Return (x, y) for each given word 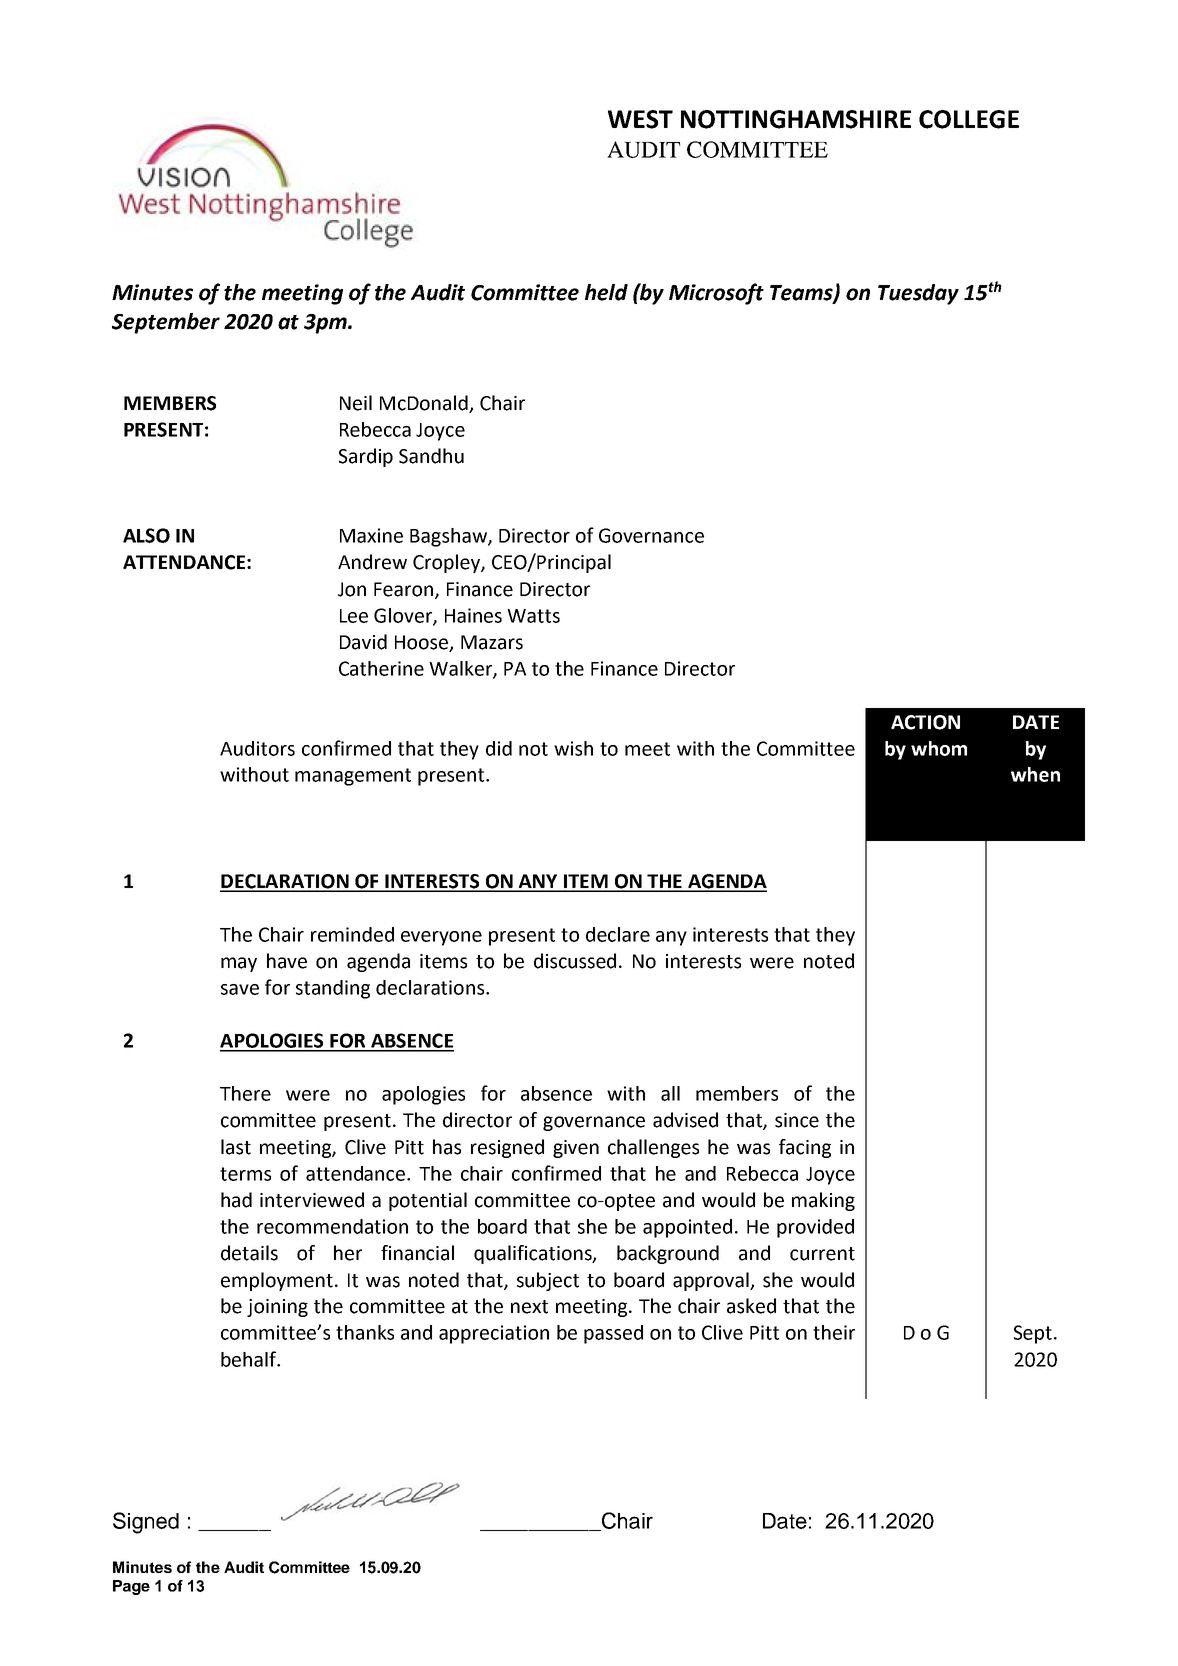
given (576, 1149)
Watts (533, 616)
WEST (640, 119)
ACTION (925, 722)
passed (613, 1334)
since (797, 1120)
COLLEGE (969, 119)
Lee (354, 616)
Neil (356, 403)
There (245, 1093)
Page (131, 1587)
